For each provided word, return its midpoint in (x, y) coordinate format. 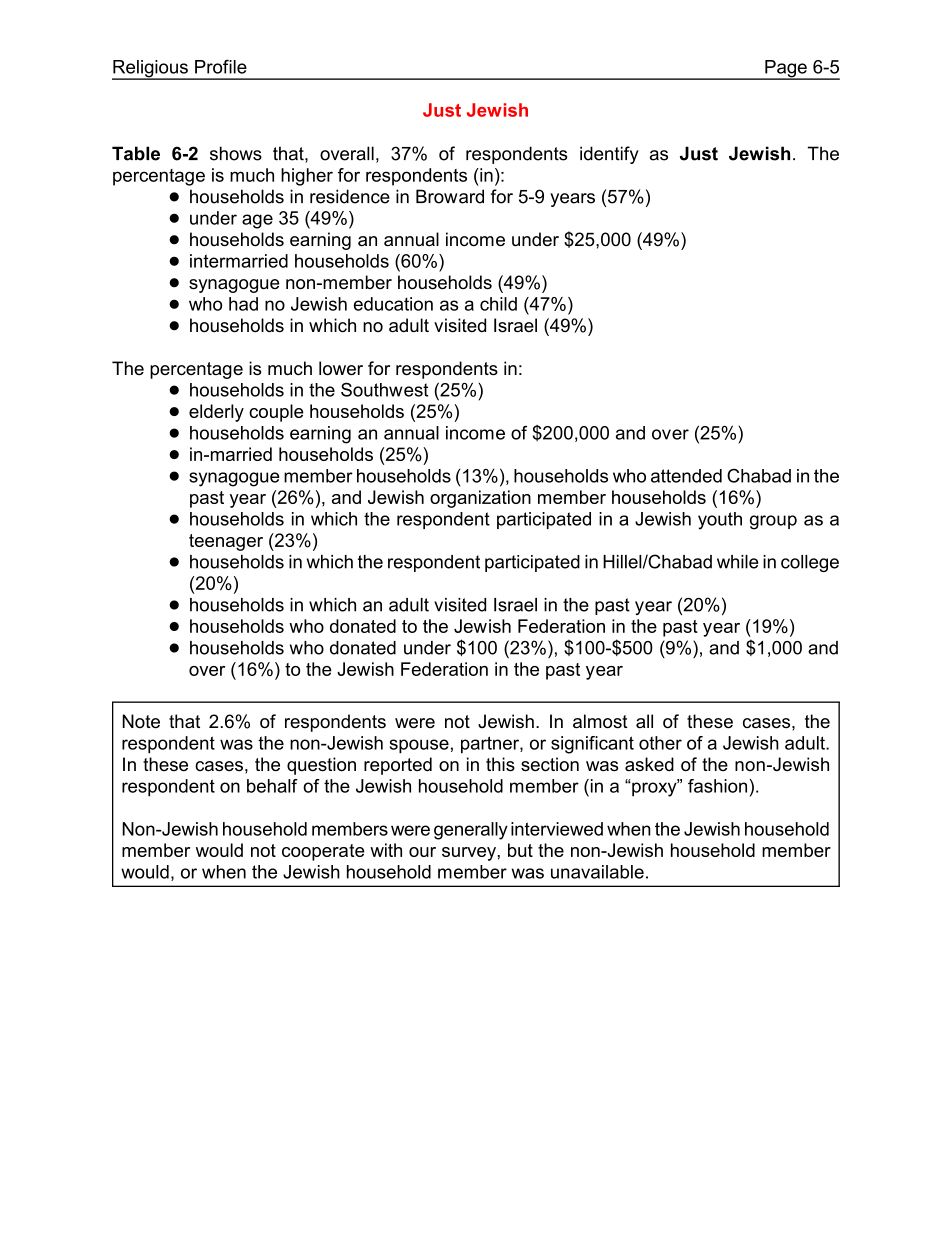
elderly (216, 413)
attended (686, 476)
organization (480, 499)
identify (609, 155)
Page (786, 70)
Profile (221, 67)
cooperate (323, 852)
